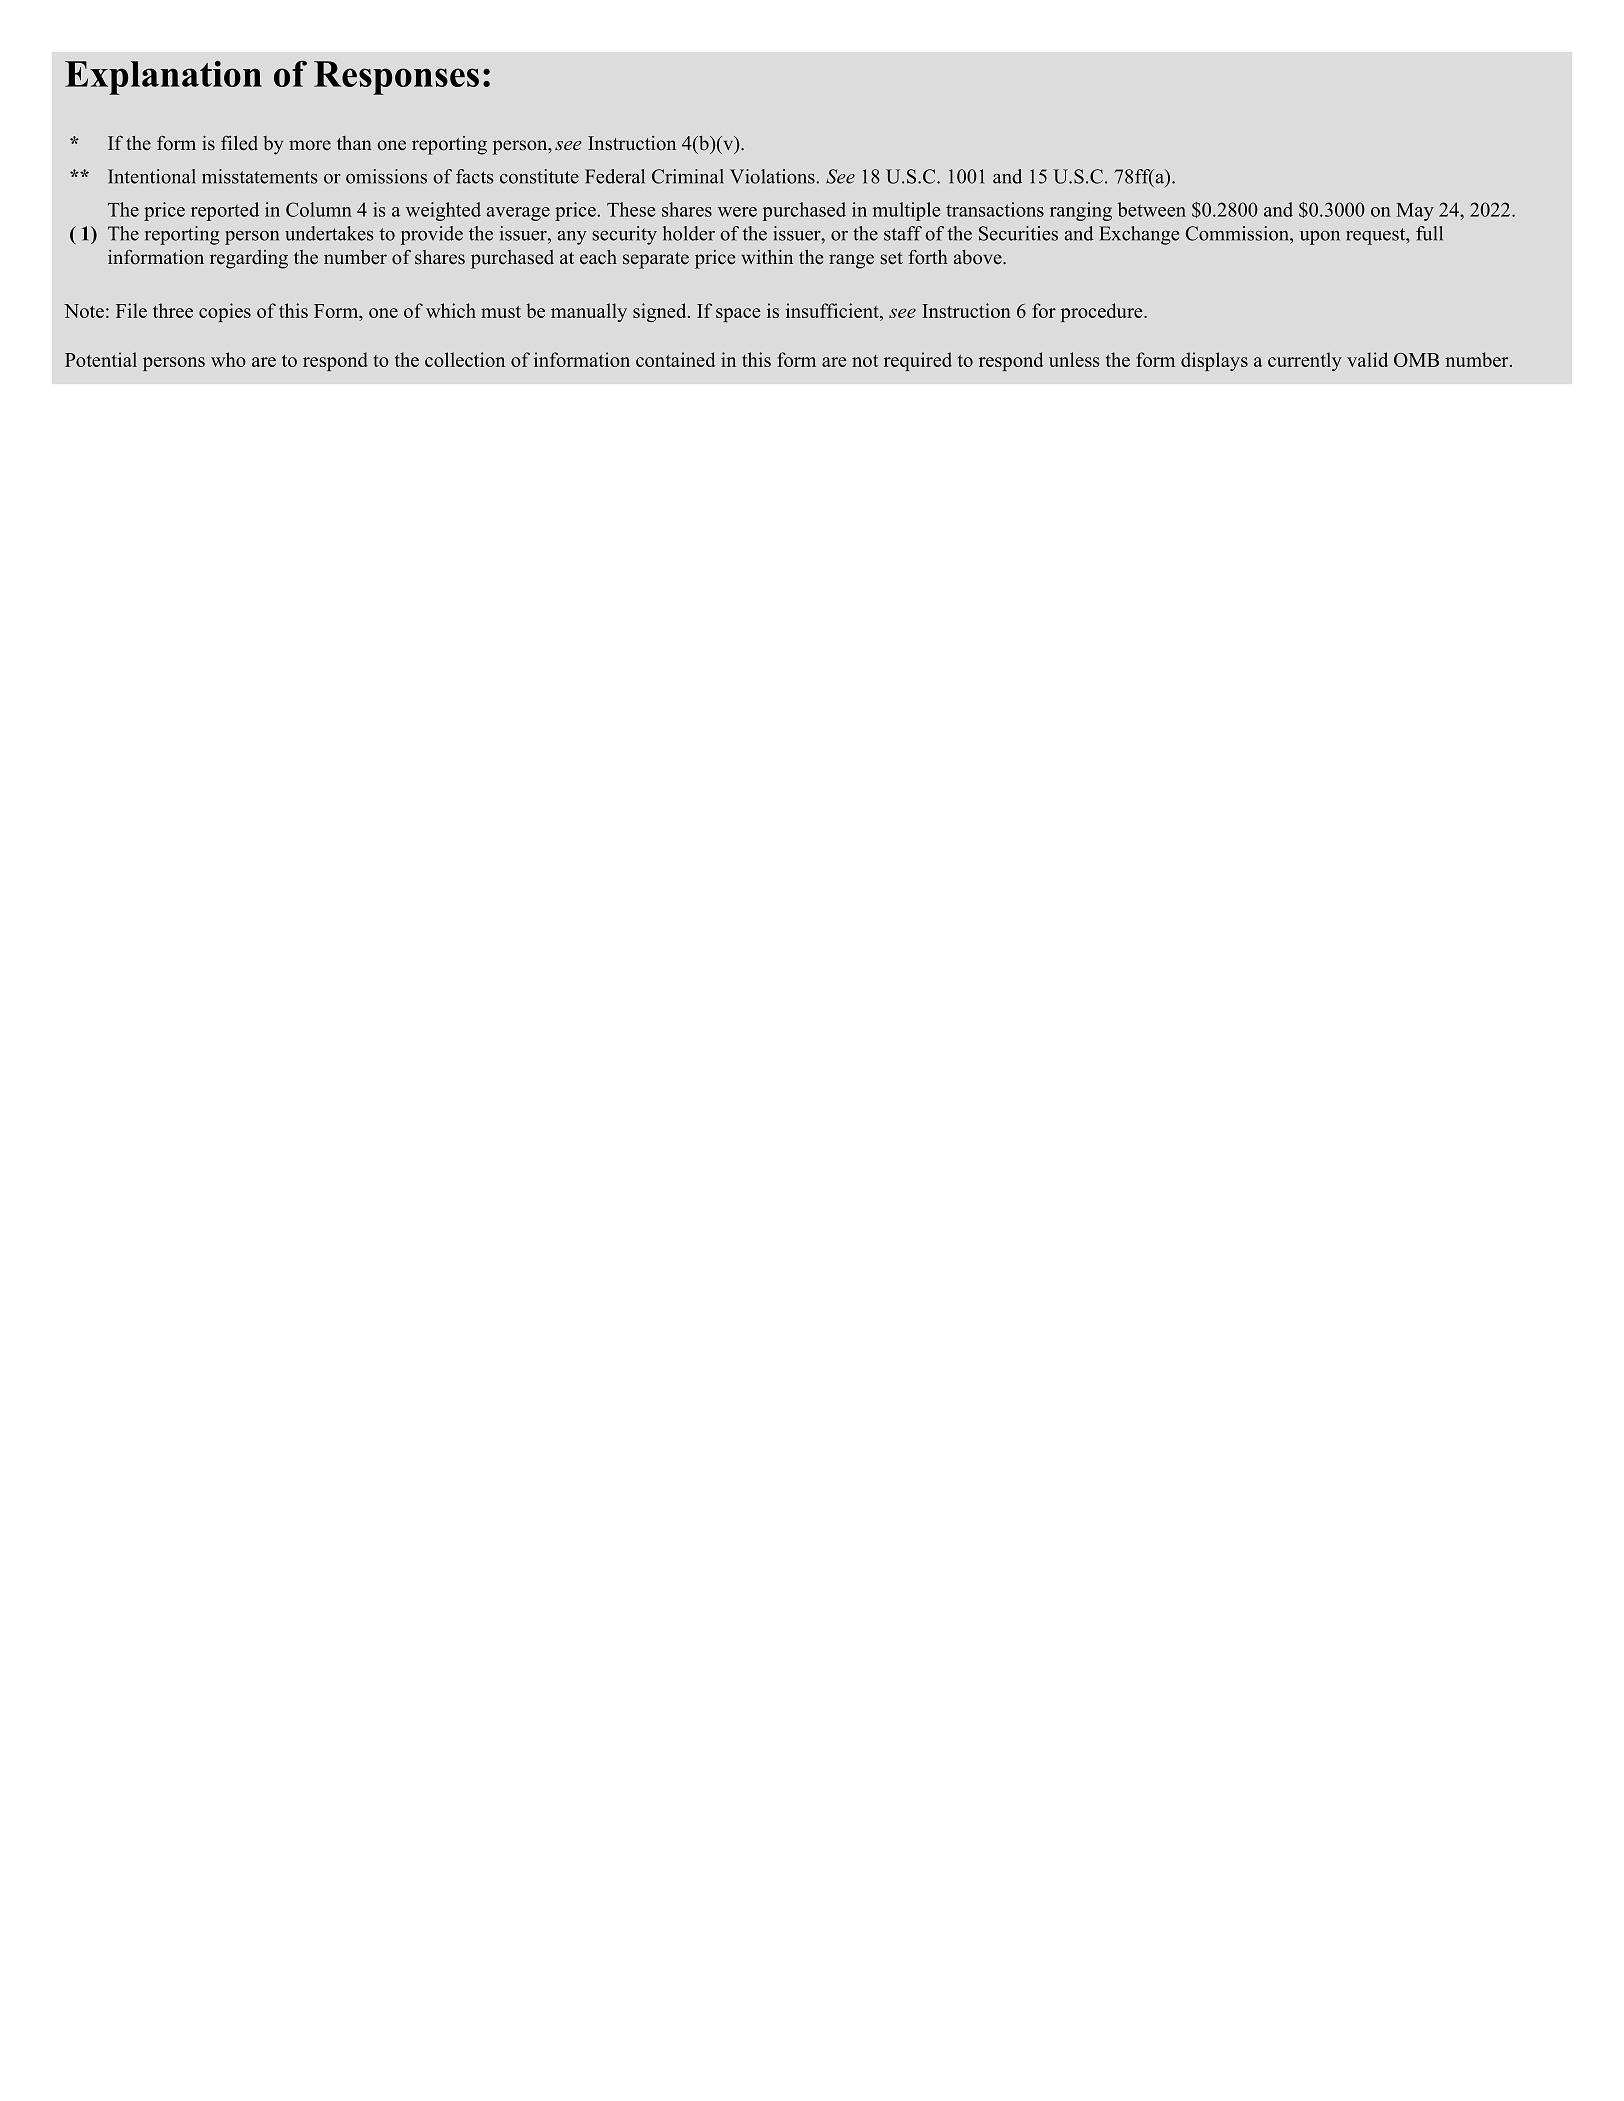 The width and height of the image is (1624, 2101). I want to click on Violations, so click(773, 176).
